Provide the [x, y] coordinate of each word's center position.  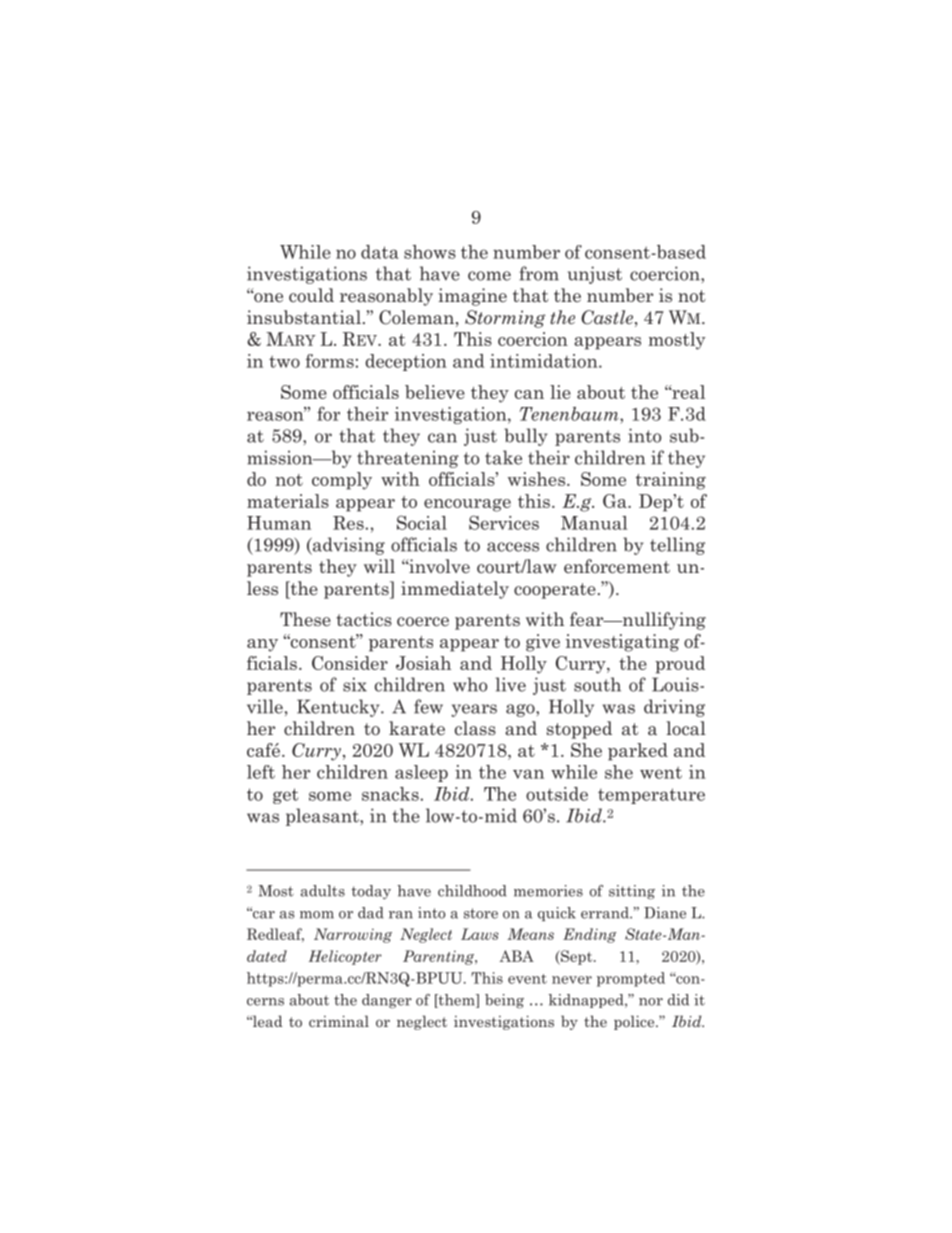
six [355, 684]
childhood [472, 891]
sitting [632, 892]
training [671, 481]
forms [330, 361]
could [311, 295]
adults [323, 891]
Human [279, 523]
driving [674, 708]
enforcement [617, 566]
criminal [339, 1021]
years [474, 710]
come [489, 276]
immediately [455, 590]
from [539, 273]
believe [435, 392]
